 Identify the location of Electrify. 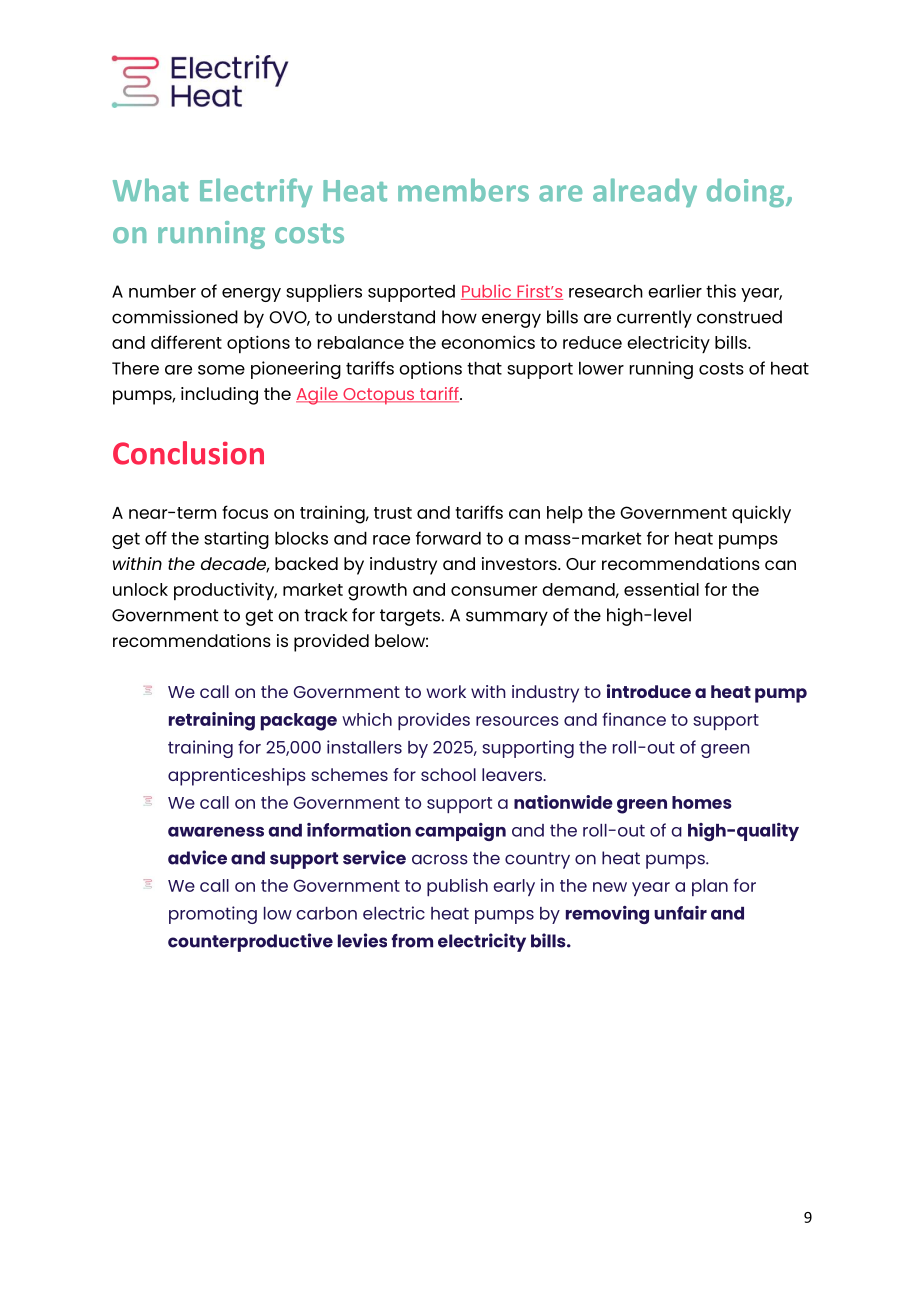
(256, 192).
